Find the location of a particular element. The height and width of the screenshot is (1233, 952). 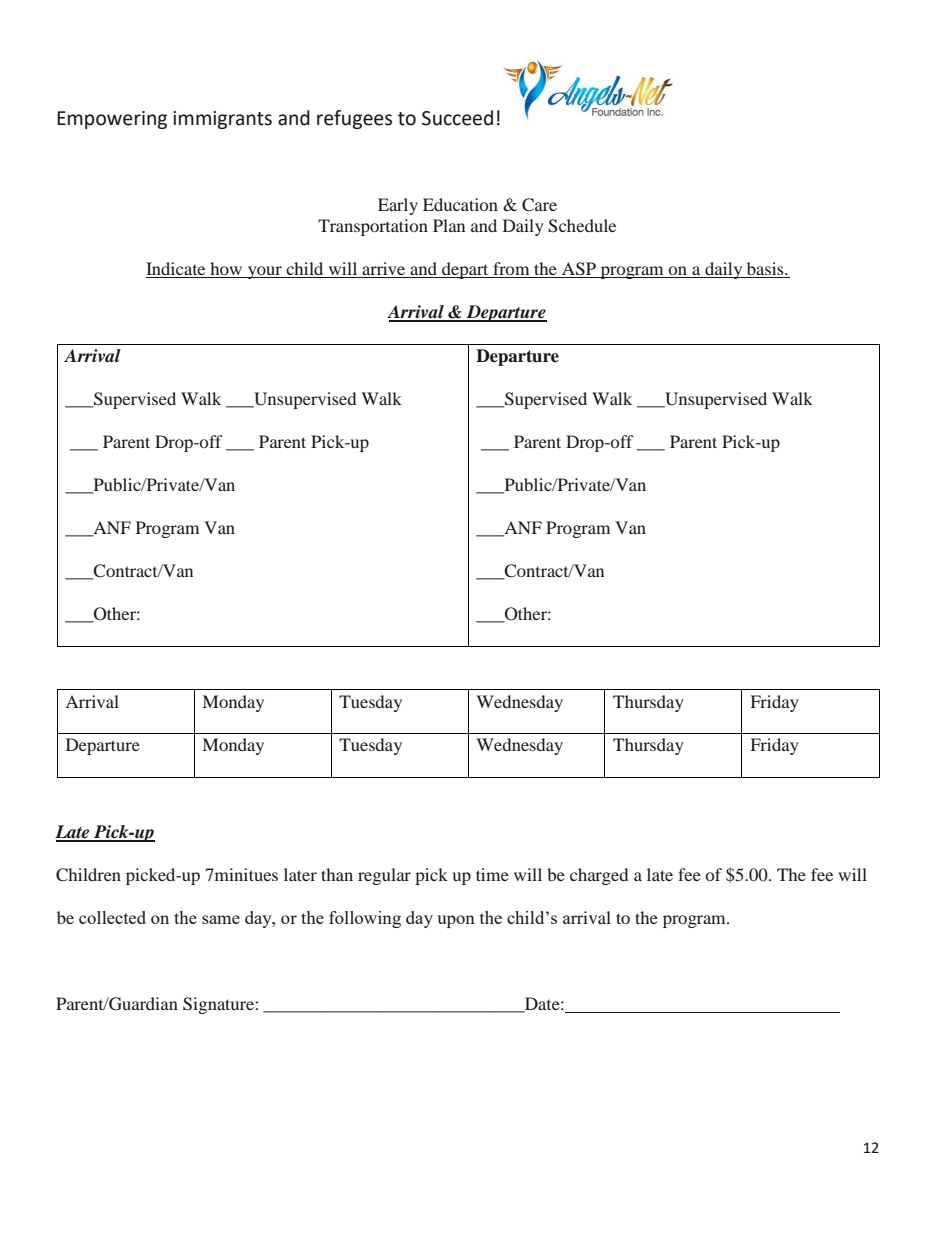

time is located at coordinates (492, 874).
